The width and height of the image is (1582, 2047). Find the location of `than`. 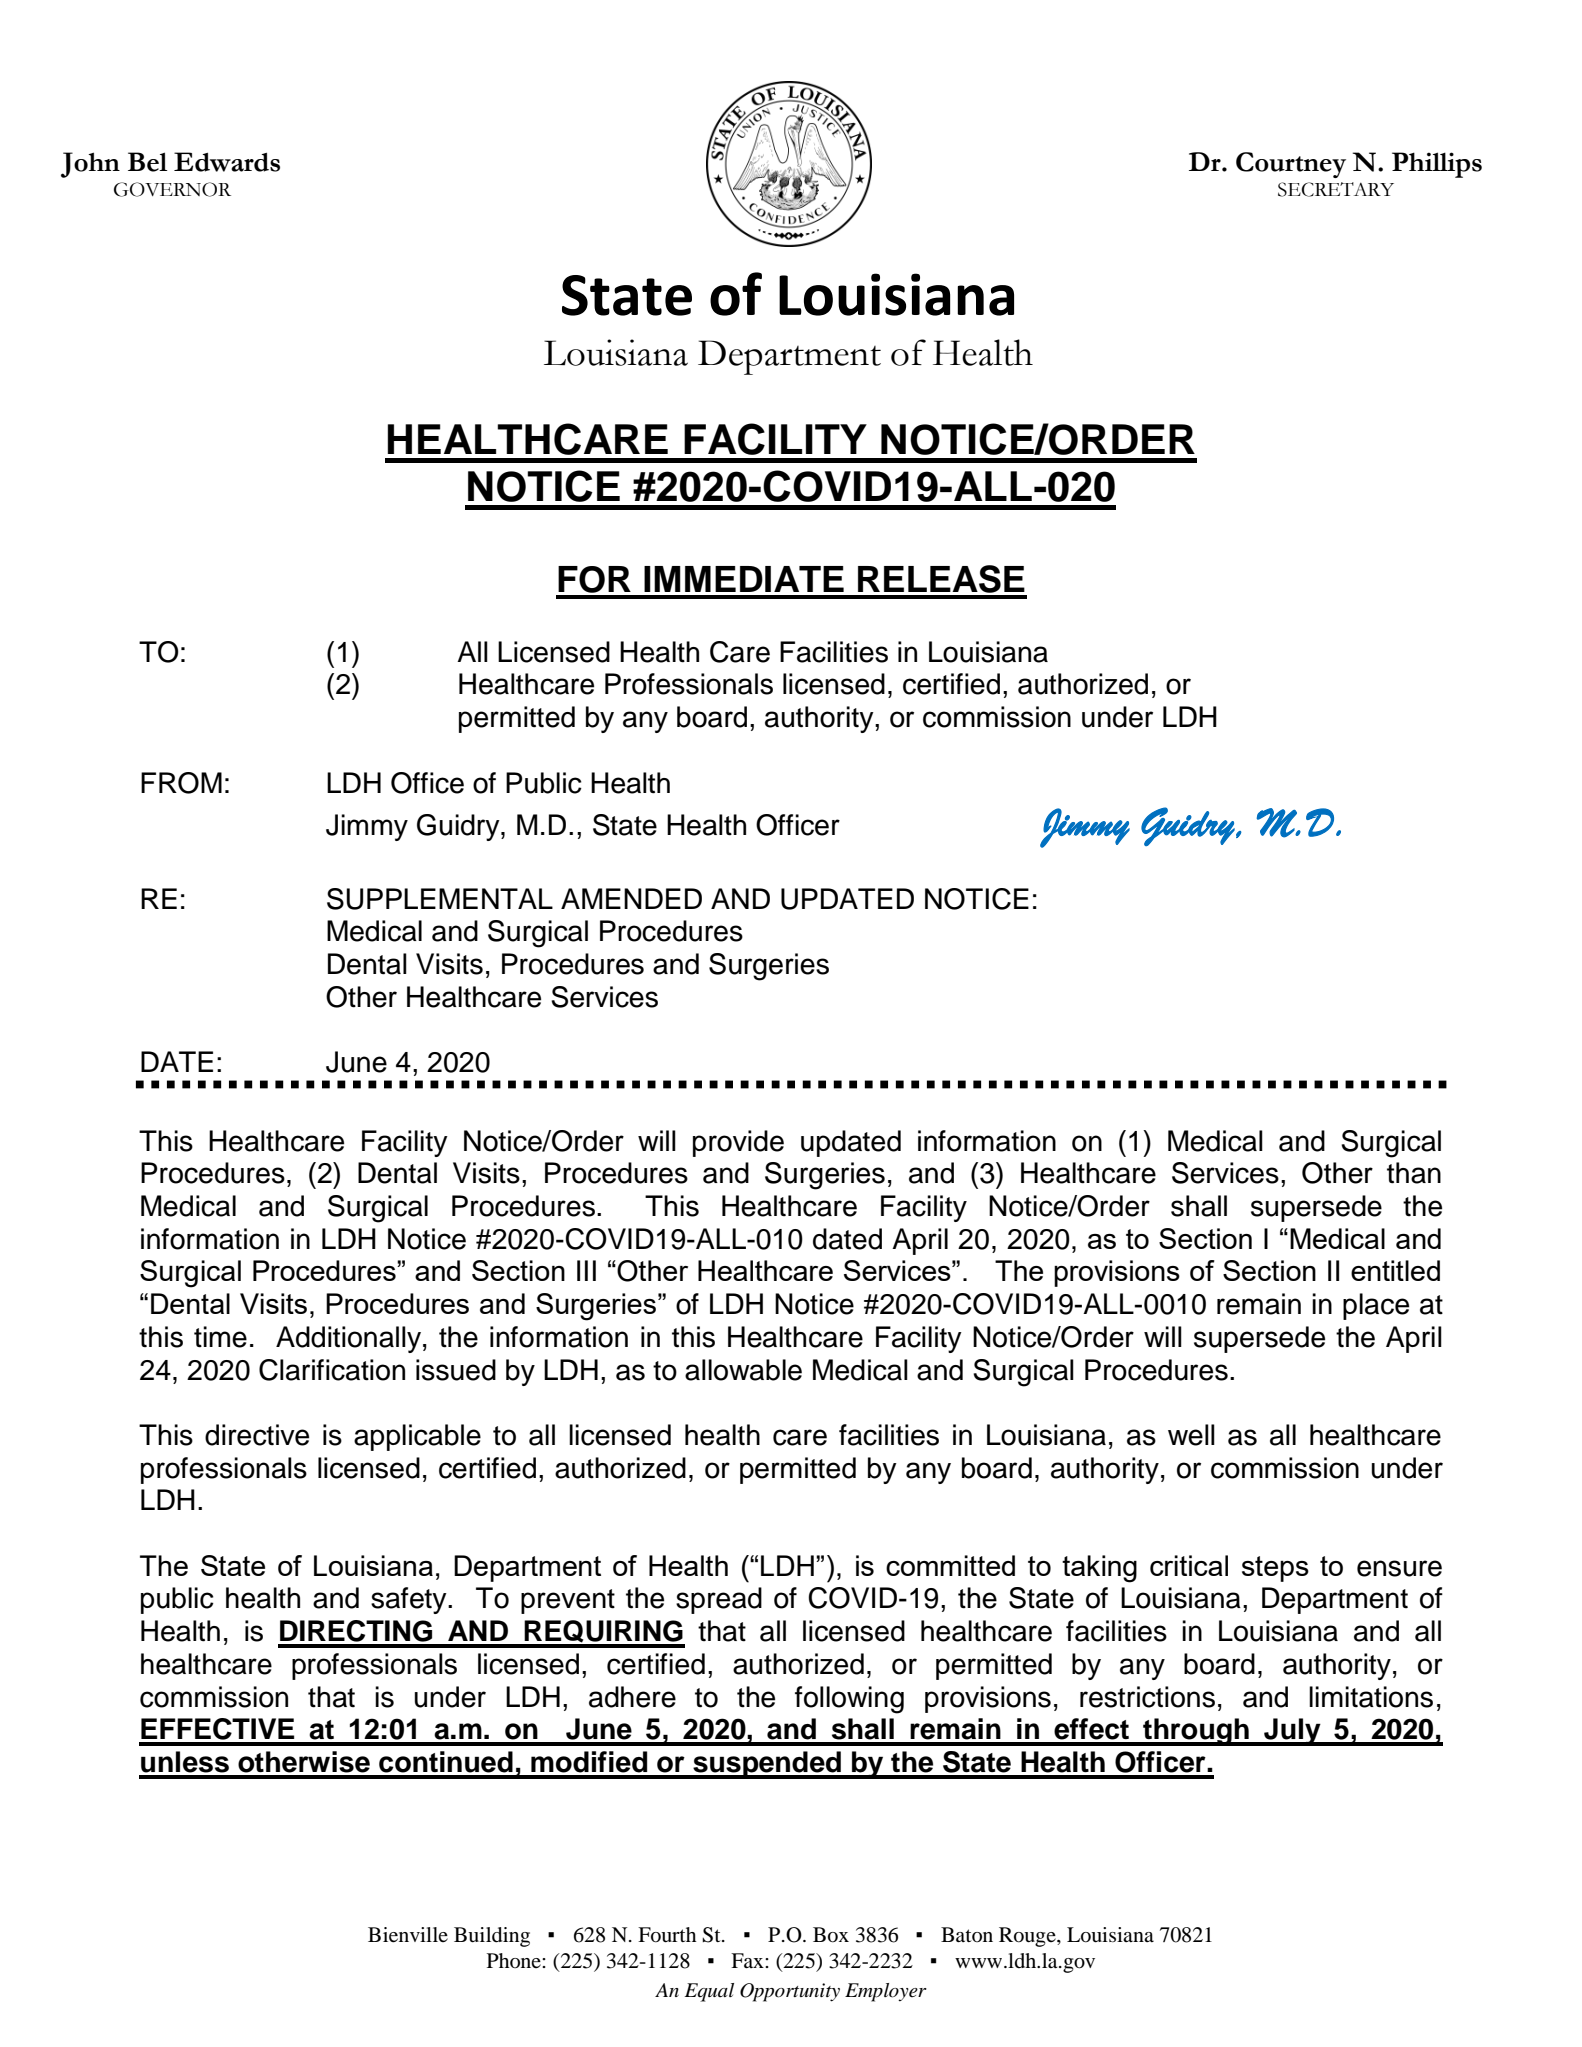

than is located at coordinates (1414, 1173).
